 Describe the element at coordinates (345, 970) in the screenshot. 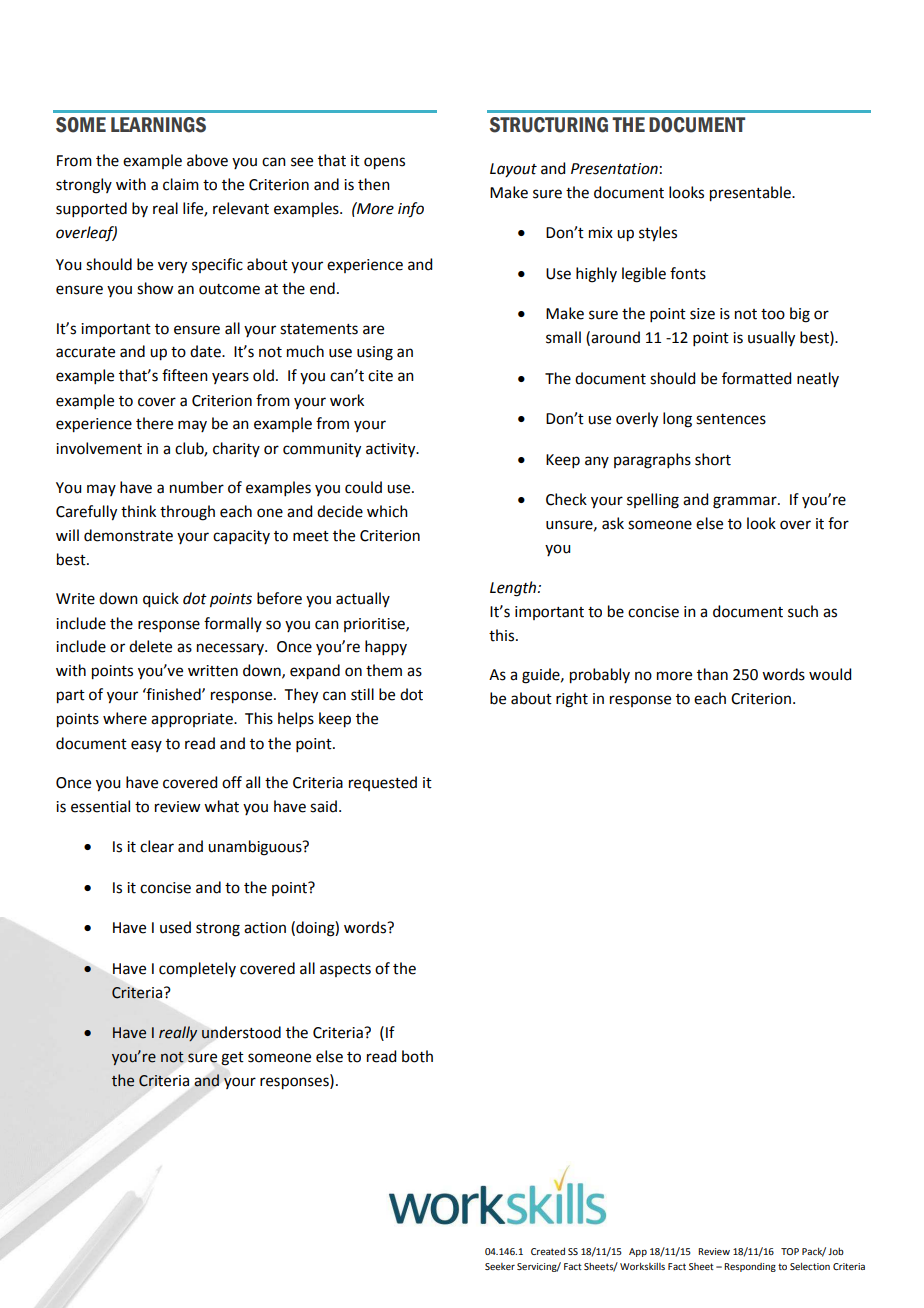

I see `aspects` at that location.
